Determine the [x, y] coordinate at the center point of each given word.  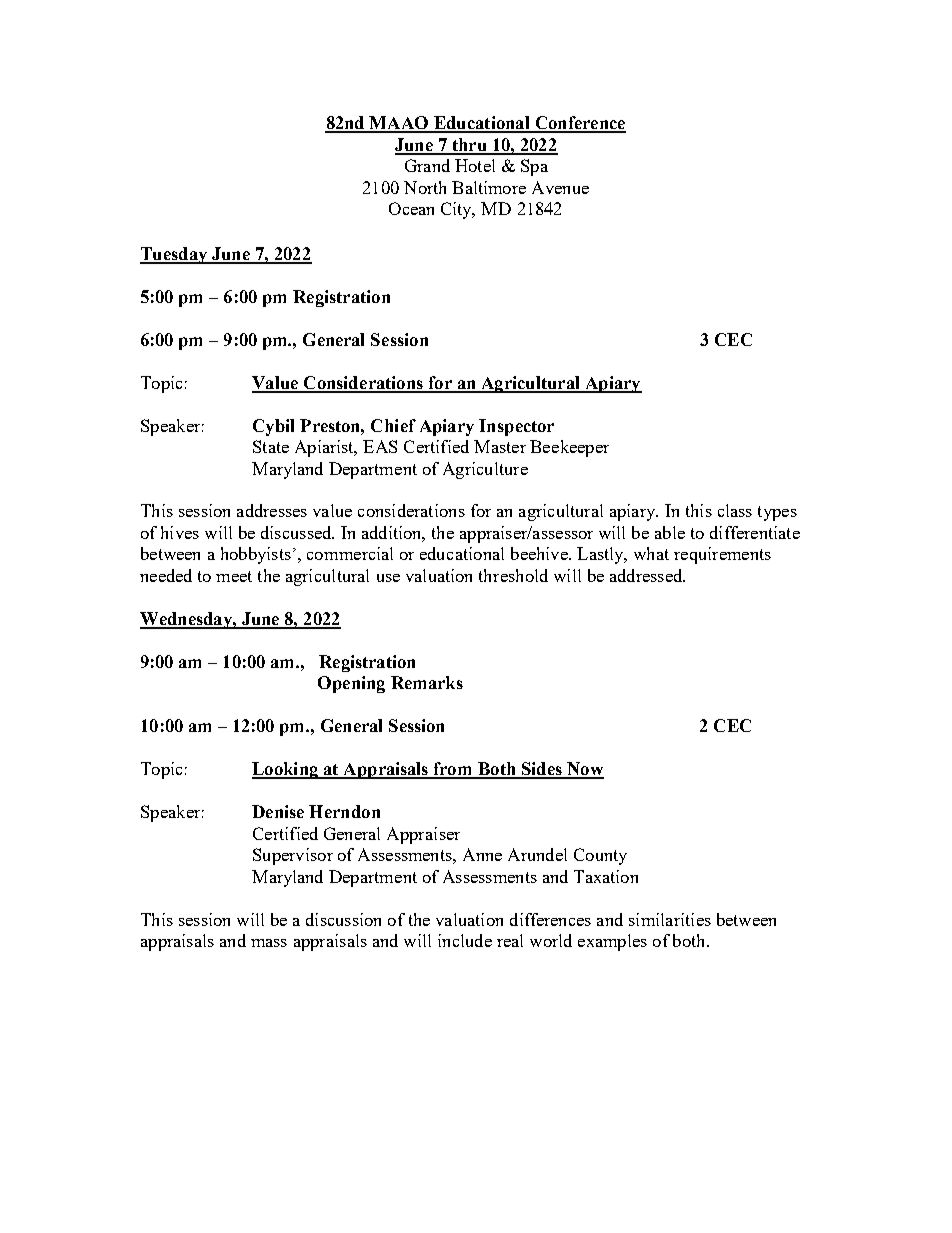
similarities [670, 919]
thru [469, 146]
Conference [579, 124]
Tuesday [175, 255]
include [465, 940]
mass [269, 943]
